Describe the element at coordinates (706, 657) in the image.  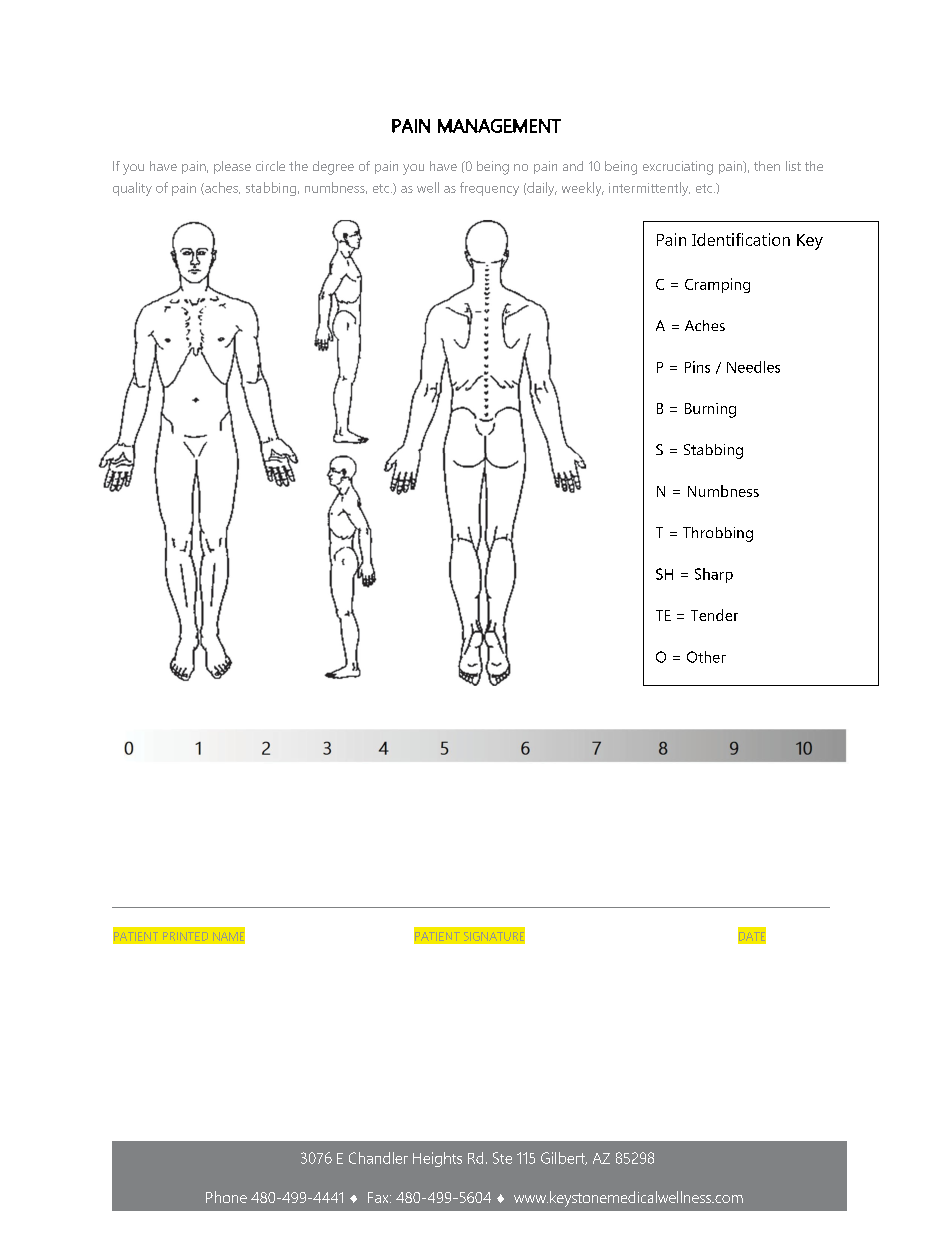
I see `Other` at that location.
